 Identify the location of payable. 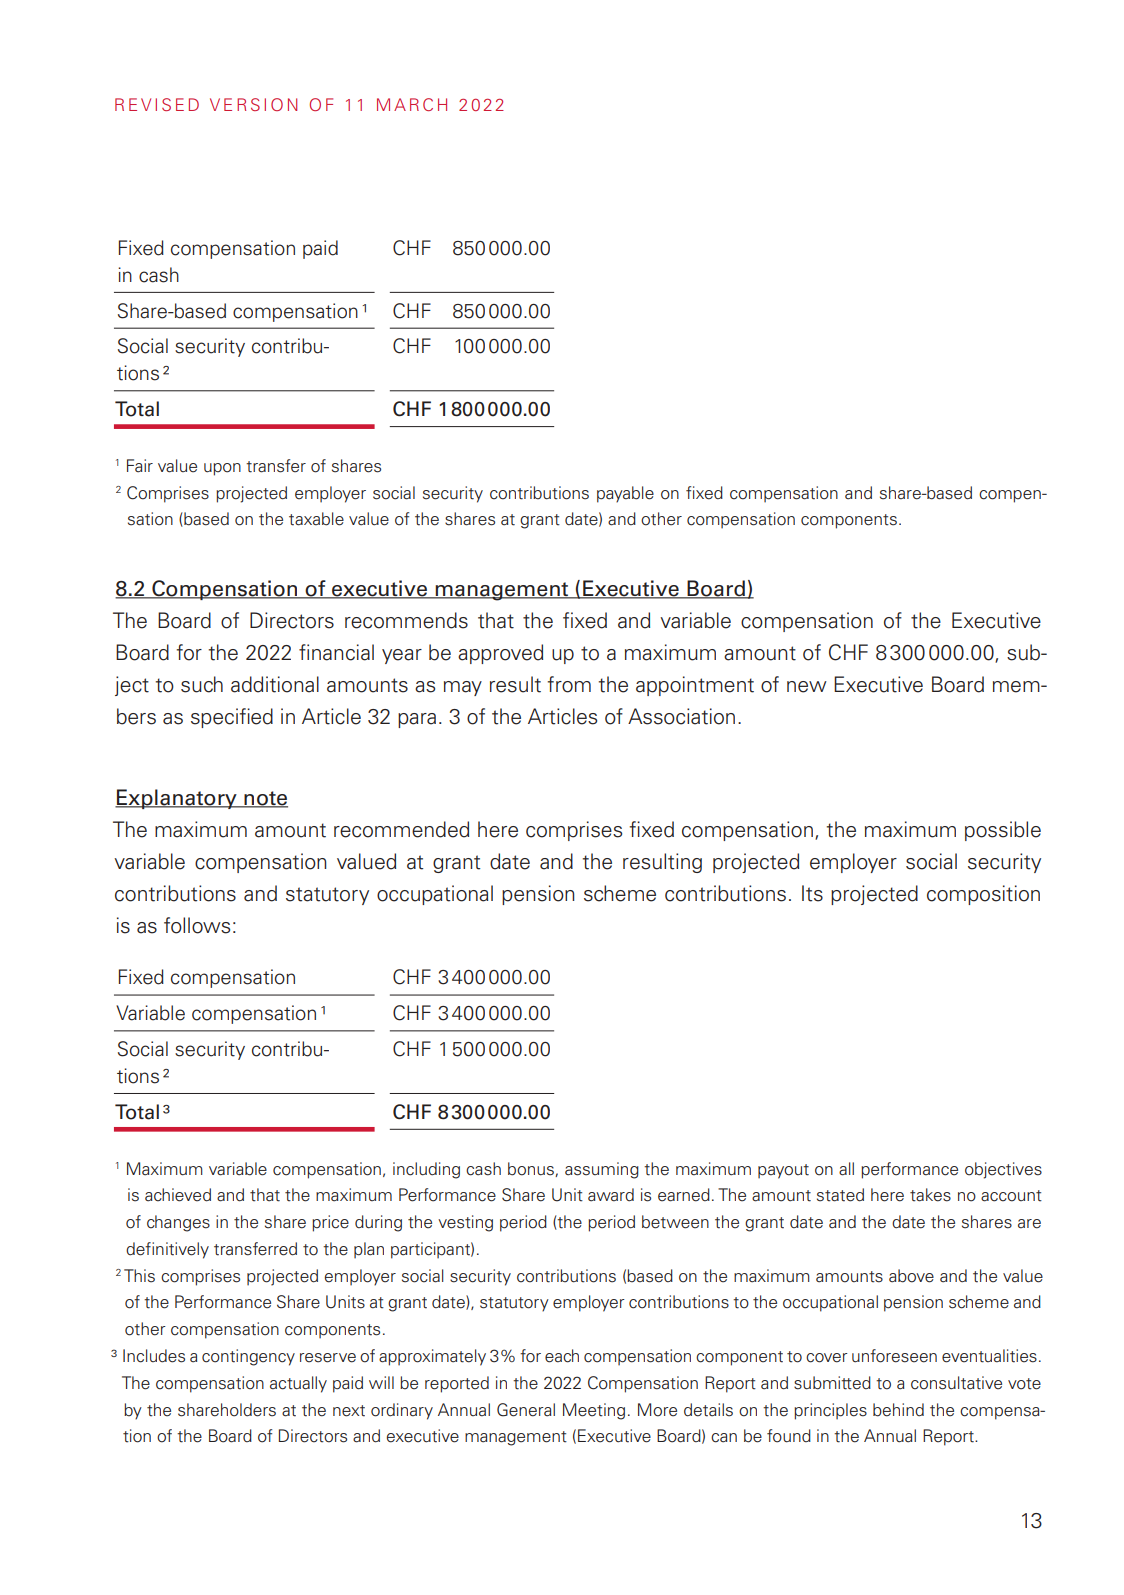
(625, 494).
